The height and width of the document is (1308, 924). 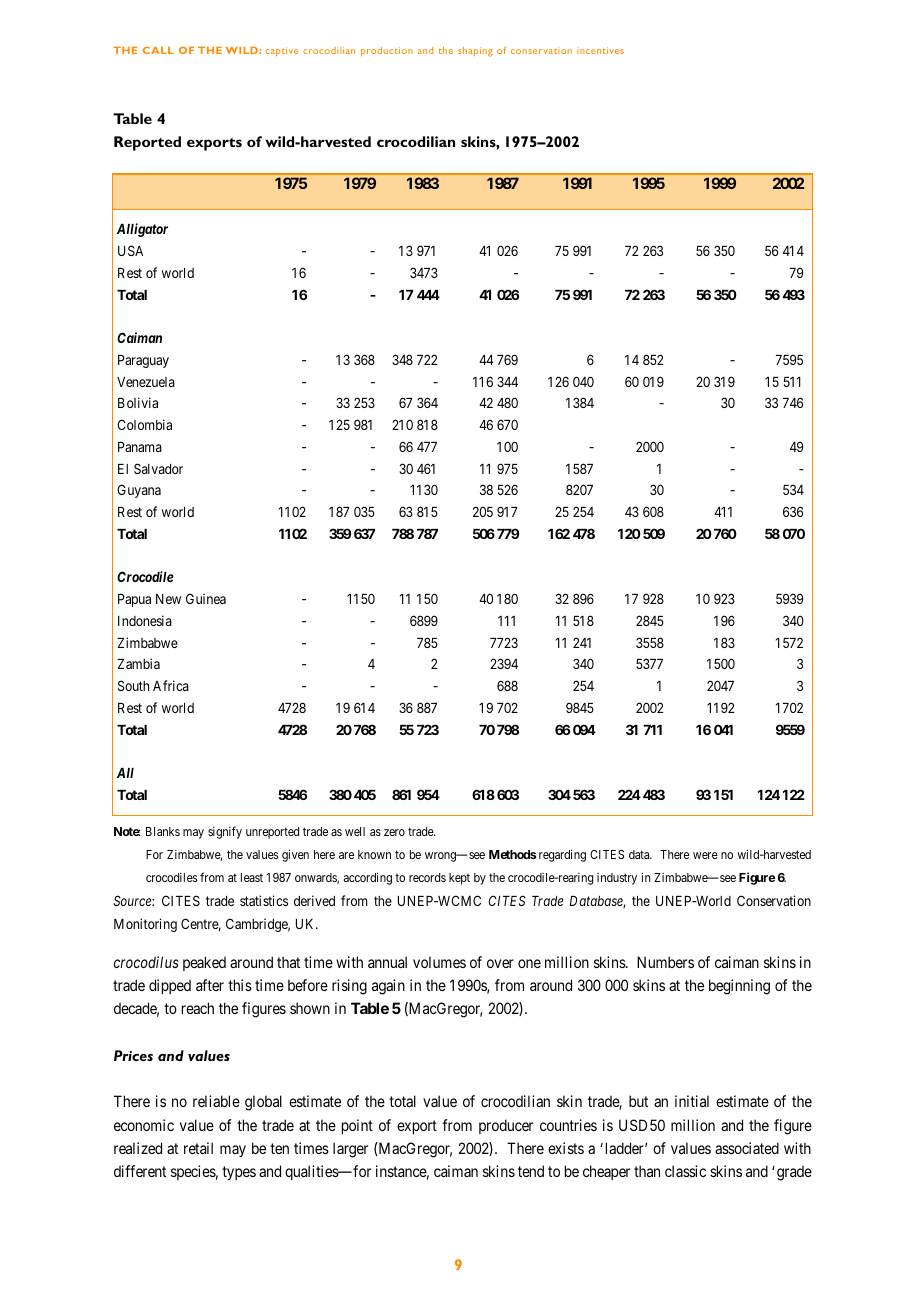 What do you see at coordinates (617, 879) in the document?
I see `industry` at bounding box center [617, 879].
